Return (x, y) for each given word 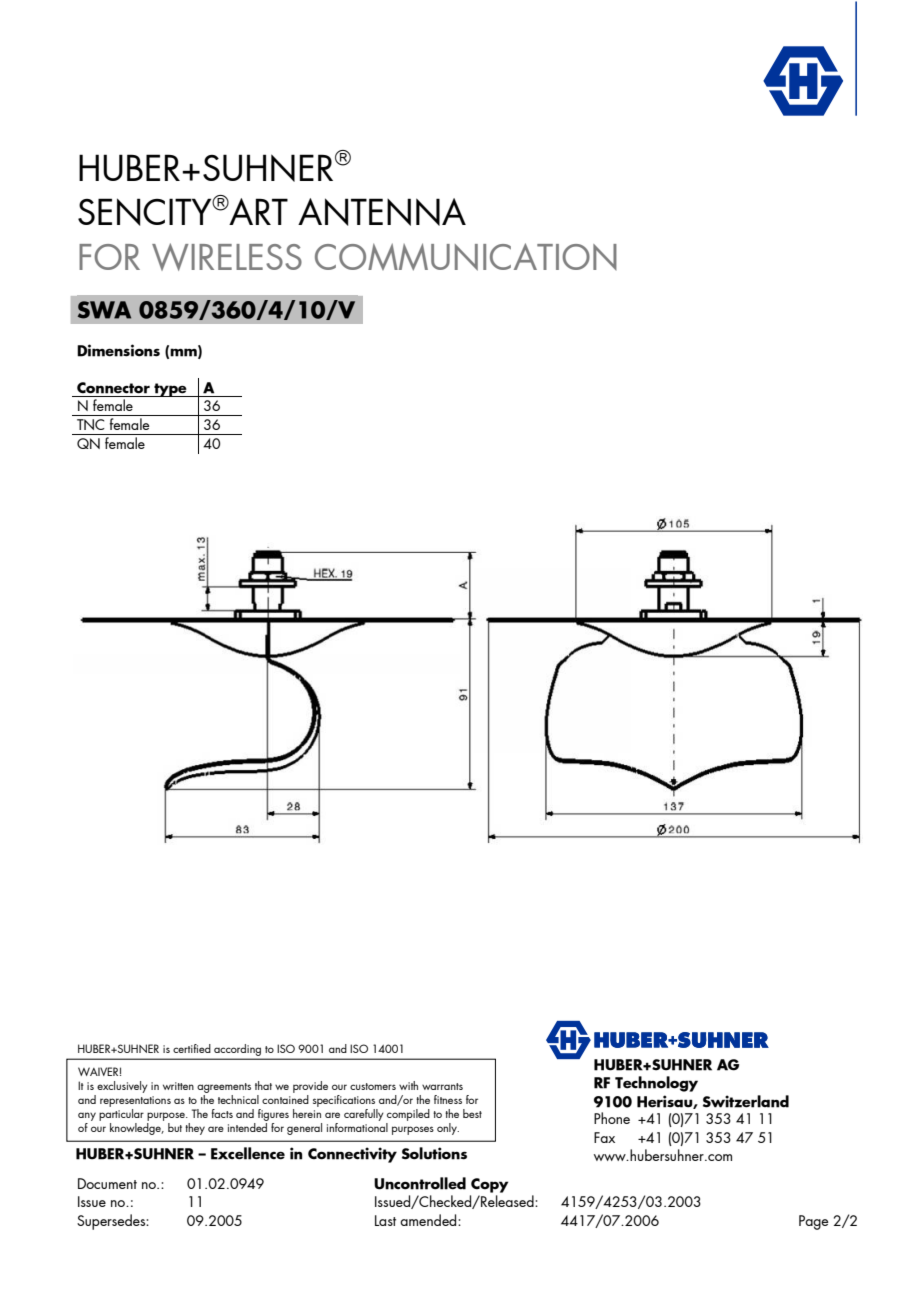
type (170, 390)
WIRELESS (227, 257)
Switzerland (746, 1101)
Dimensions (118, 350)
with (408, 1085)
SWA (104, 310)
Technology (656, 1084)
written (178, 1086)
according (237, 1050)
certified (192, 1048)
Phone (612, 1118)
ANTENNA (382, 212)
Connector (113, 388)
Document (107, 1183)
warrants (442, 1086)
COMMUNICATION (466, 257)
